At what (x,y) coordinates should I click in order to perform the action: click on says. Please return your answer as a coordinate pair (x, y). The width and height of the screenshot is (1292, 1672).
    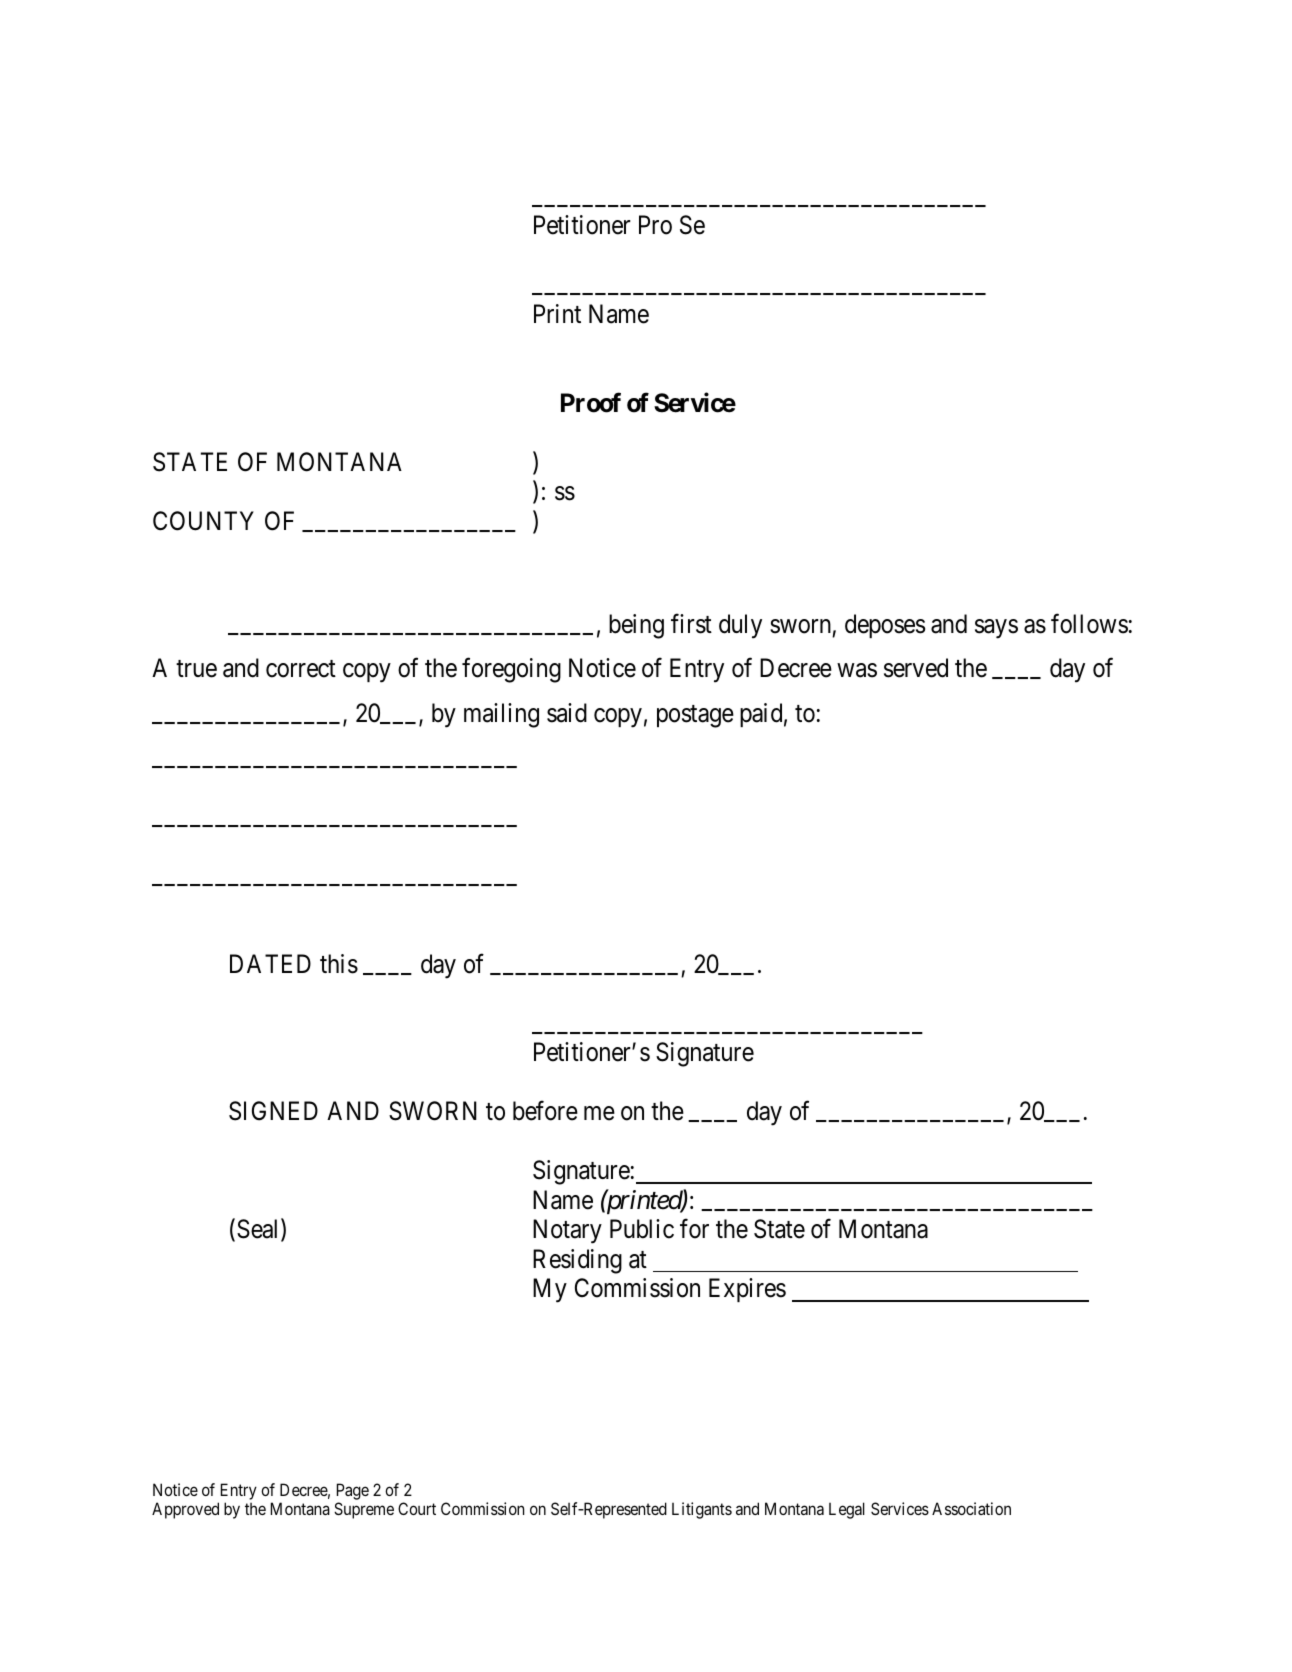
    Looking at the image, I should click on (996, 629).
